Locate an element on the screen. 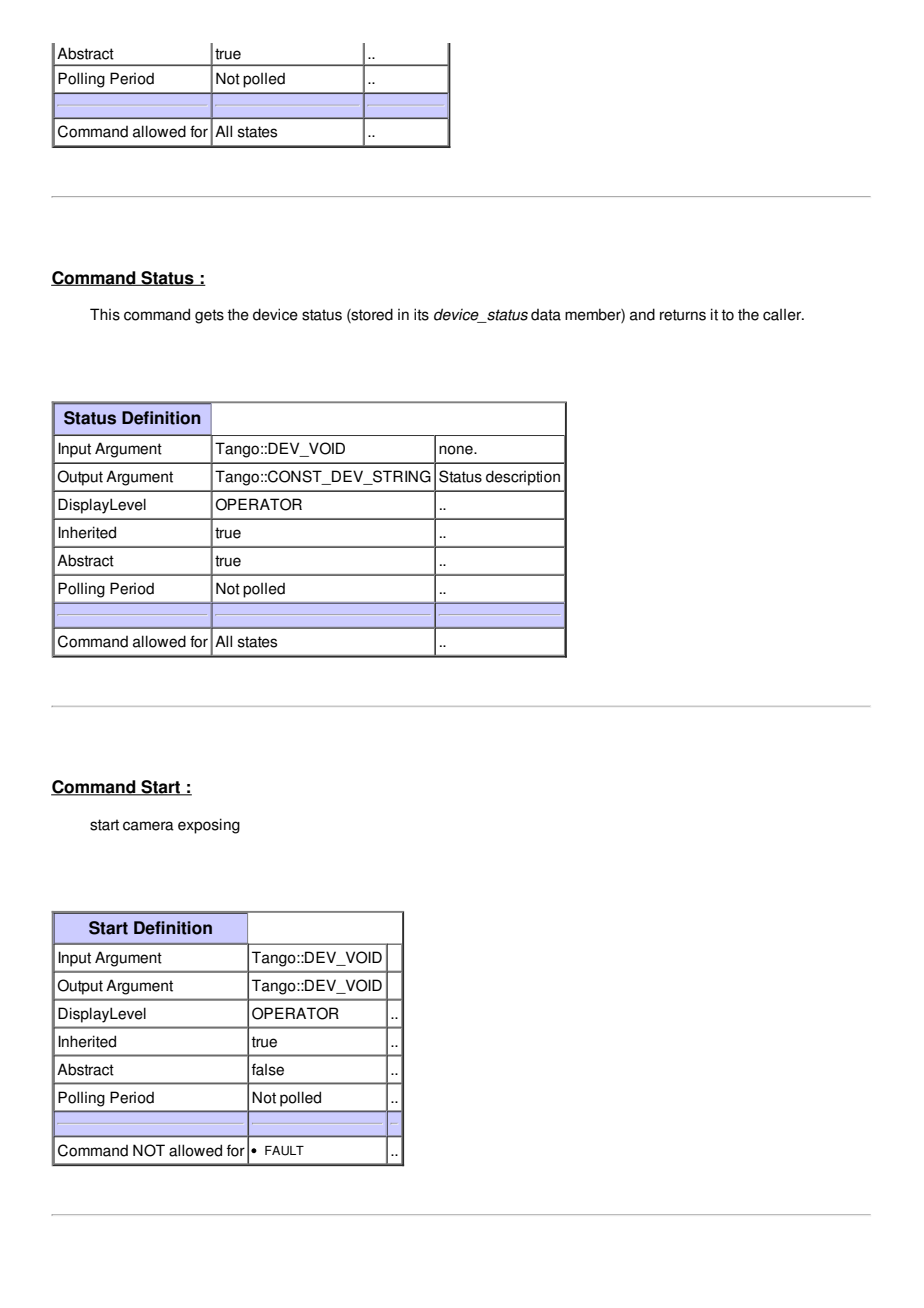 This screenshot has height=1308, width=924. its is located at coordinates (421, 314).
